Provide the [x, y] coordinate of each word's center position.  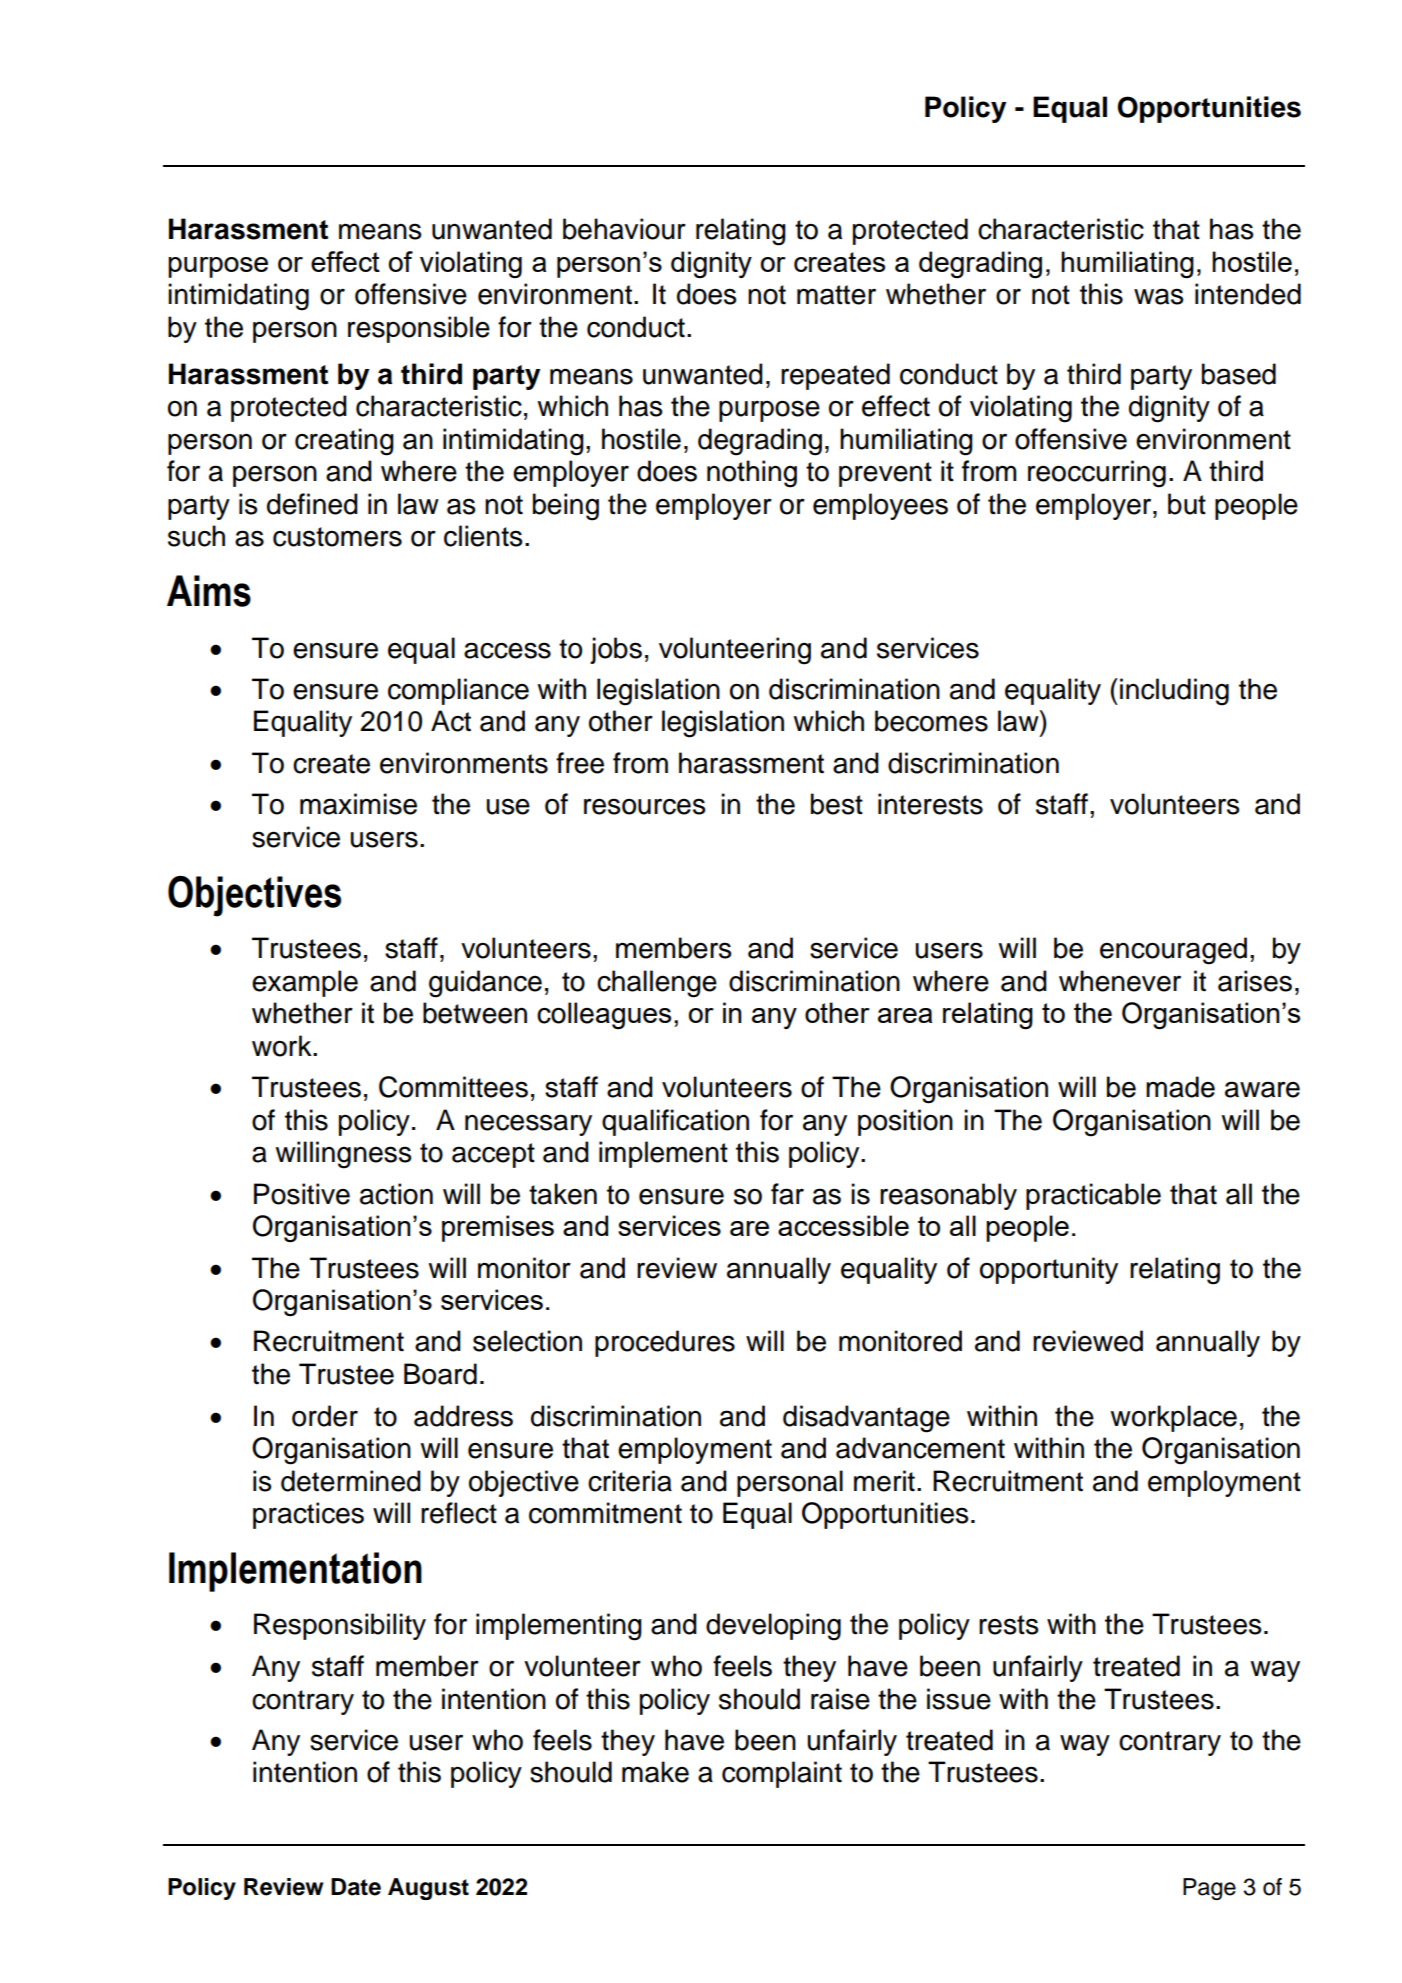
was [1158, 296]
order [325, 1416]
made [1180, 1087]
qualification [675, 1122]
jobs [616, 650]
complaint [782, 1774]
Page [1209, 1889]
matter [836, 295]
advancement [920, 1448]
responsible [419, 329]
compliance [458, 691]
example [305, 983]
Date [356, 1887]
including [1174, 692]
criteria [630, 1481]
